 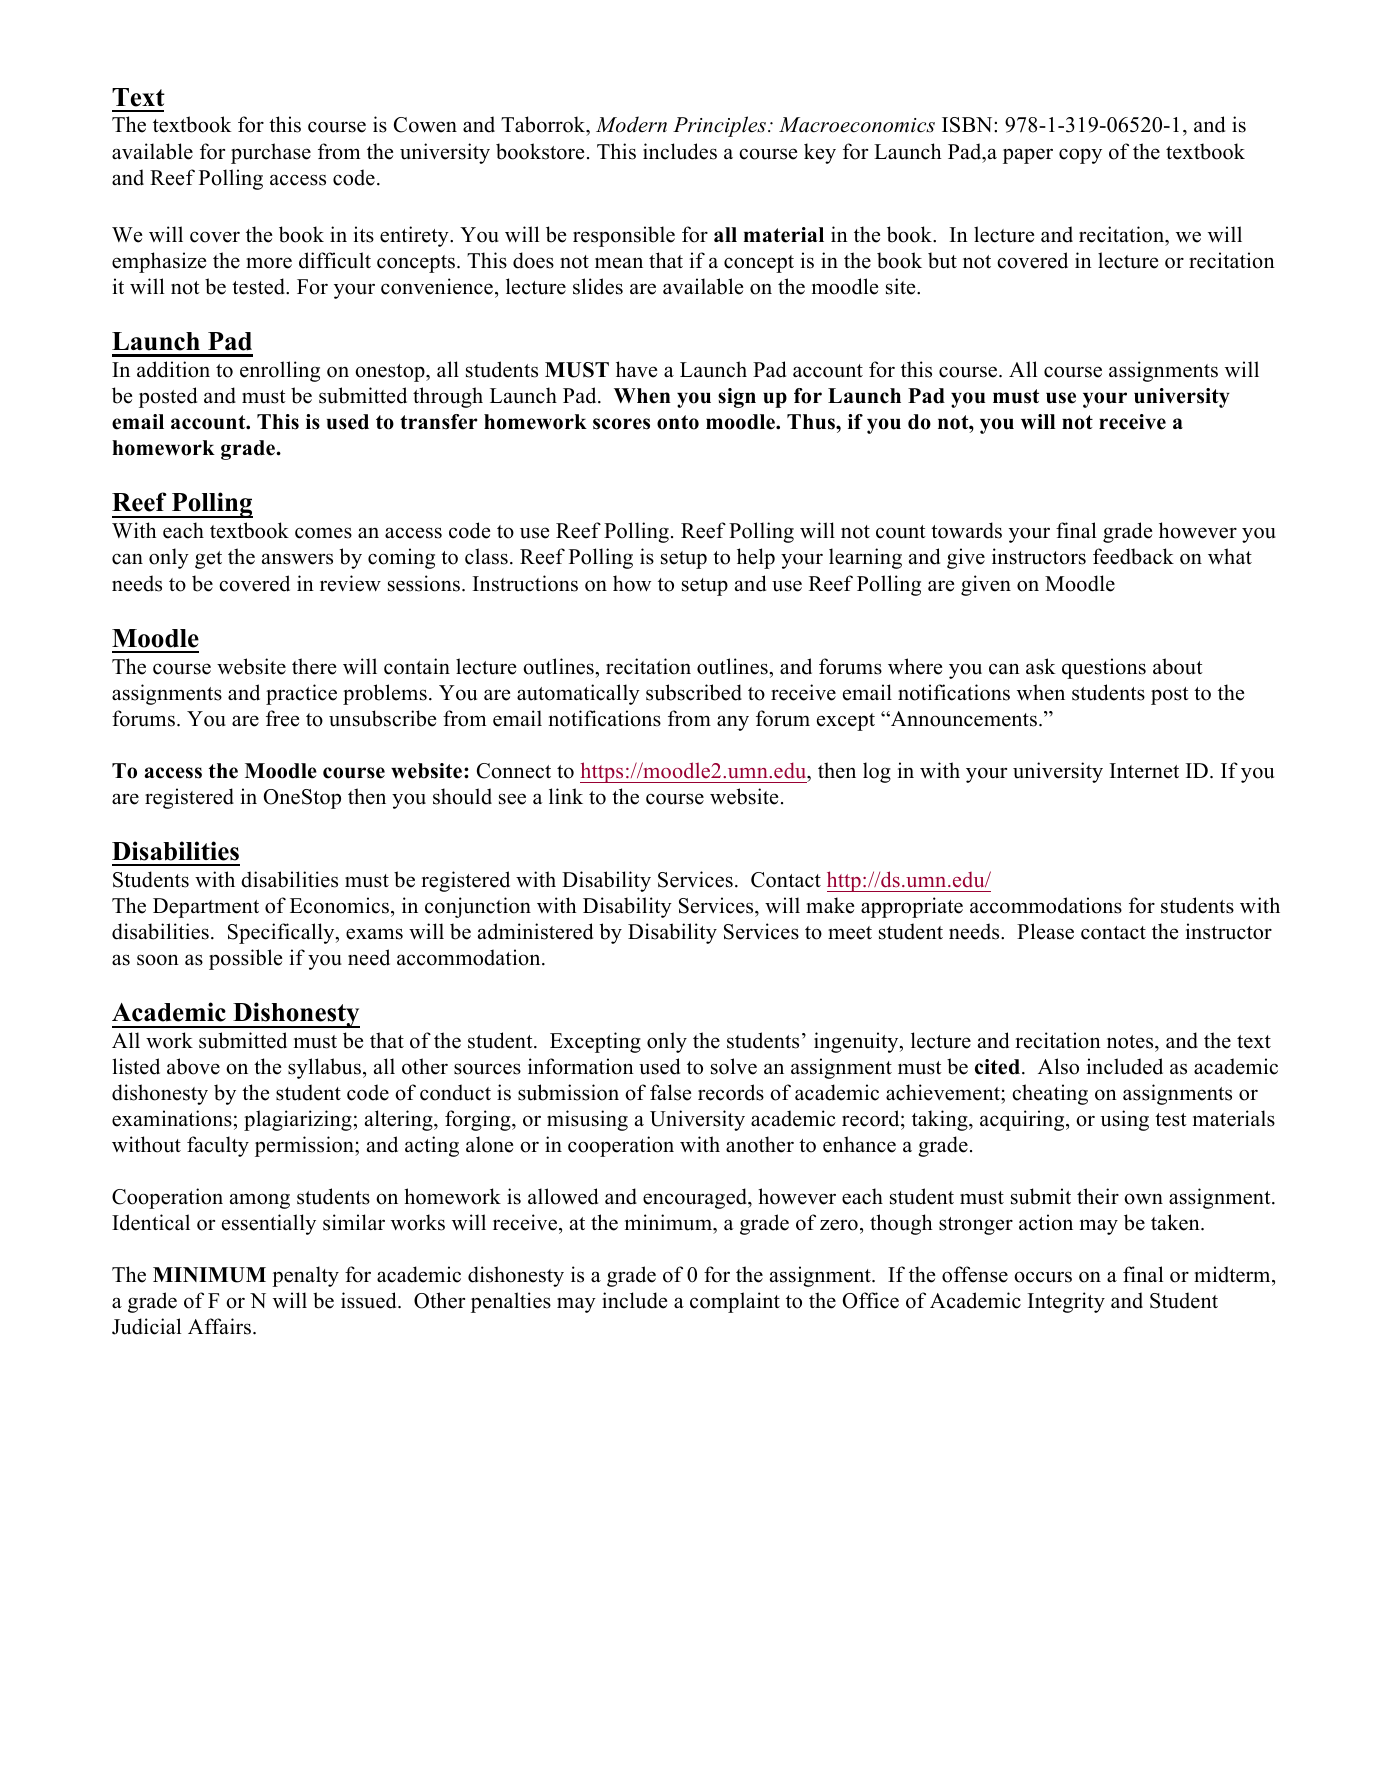 I want to click on purchase, so click(x=271, y=153).
